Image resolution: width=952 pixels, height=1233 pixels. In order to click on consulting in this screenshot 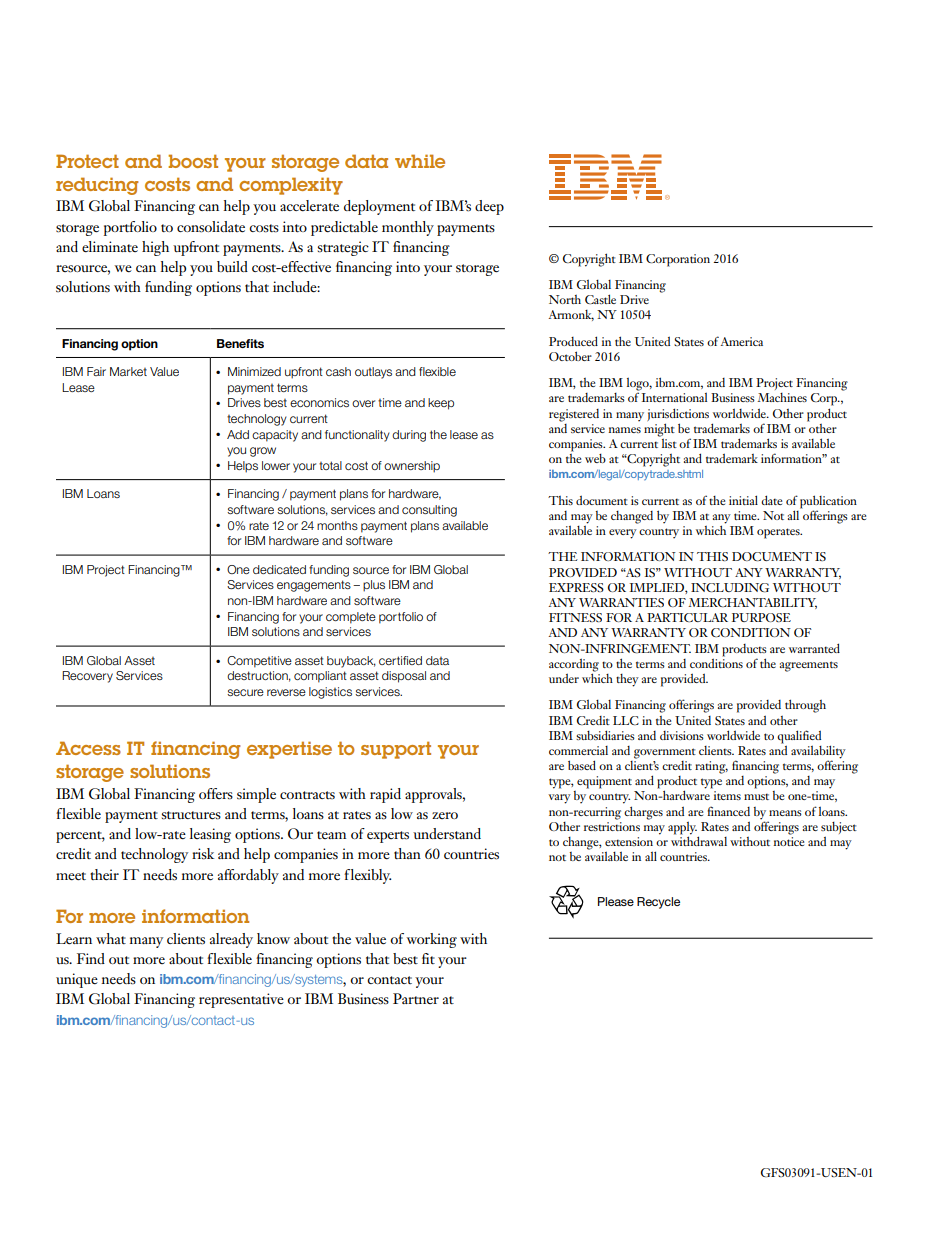, I will do `click(429, 511)`.
